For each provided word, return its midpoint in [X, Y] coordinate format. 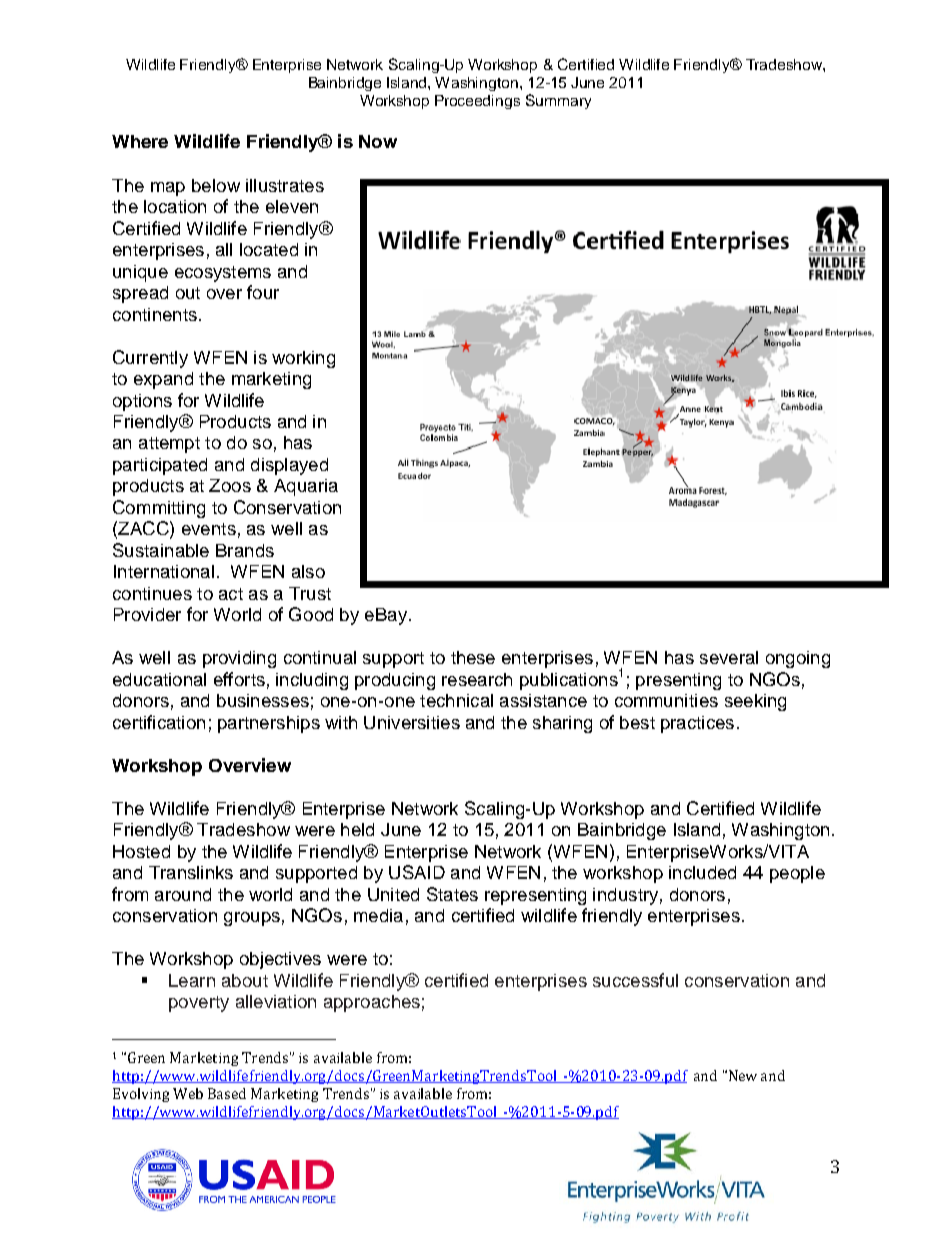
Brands [245, 550]
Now [378, 141]
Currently [150, 359]
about [245, 980]
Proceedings [477, 102]
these [473, 657]
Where [140, 141]
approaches [372, 1003]
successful [635, 980]
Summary [558, 101]
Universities [412, 722]
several [729, 657]
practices [697, 724]
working [303, 359]
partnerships [269, 724]
